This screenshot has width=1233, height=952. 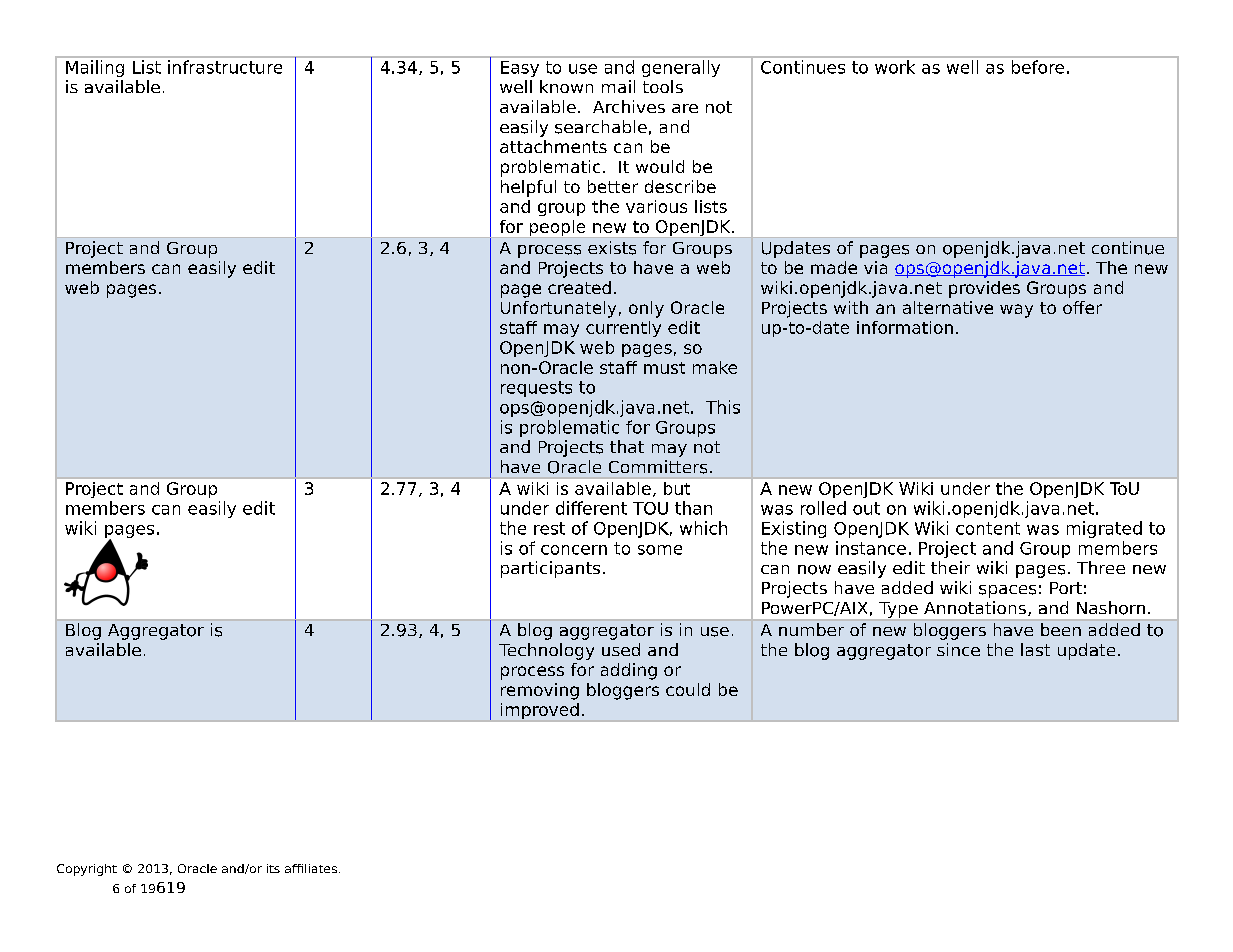 What do you see at coordinates (549, 528) in the screenshot?
I see `rest` at bounding box center [549, 528].
